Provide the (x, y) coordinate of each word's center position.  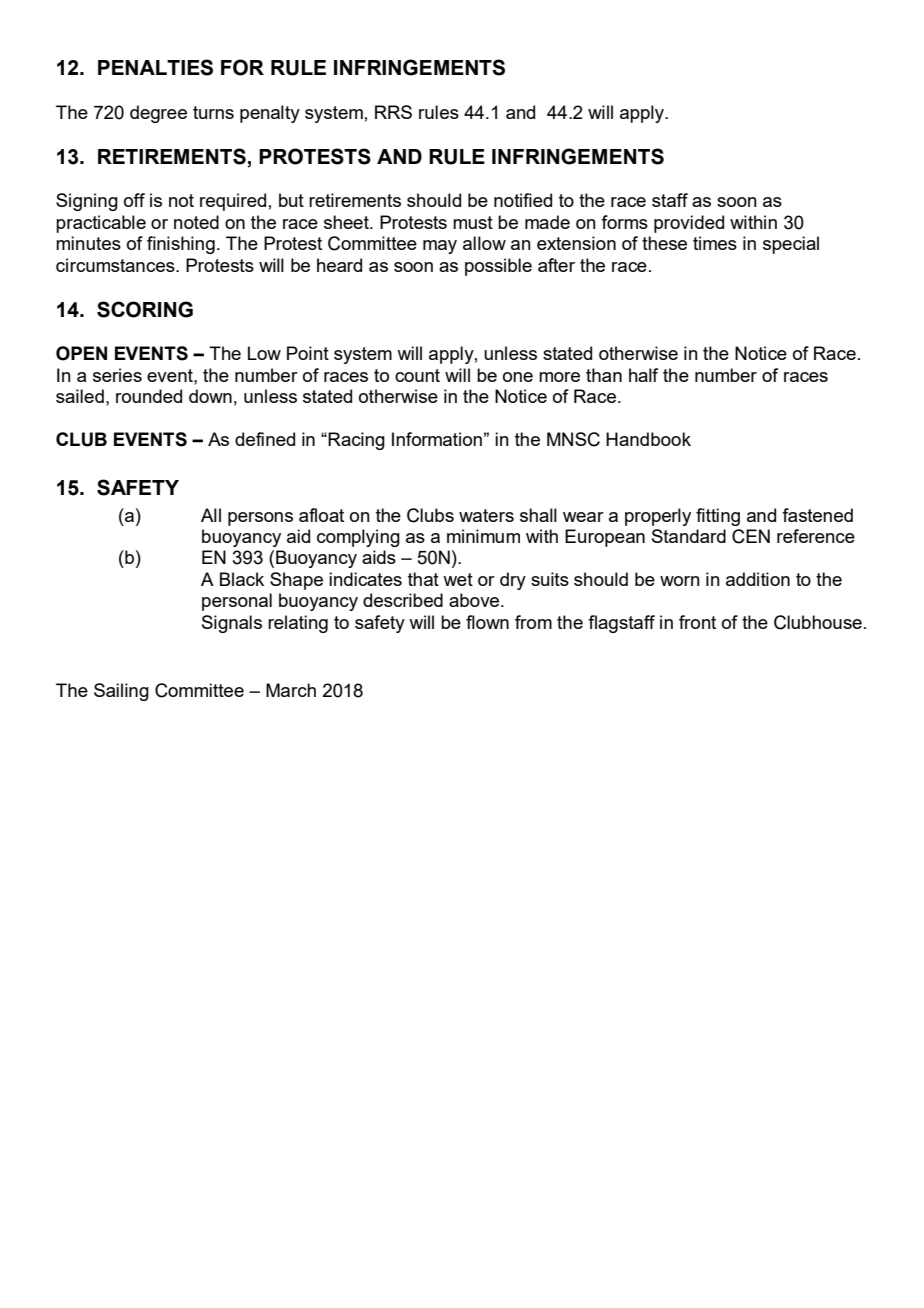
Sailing (121, 692)
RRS (393, 112)
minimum (483, 536)
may (440, 247)
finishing (181, 245)
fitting (718, 517)
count (417, 375)
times (715, 243)
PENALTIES (155, 67)
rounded (149, 396)
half (643, 375)
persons (260, 519)
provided (689, 224)
